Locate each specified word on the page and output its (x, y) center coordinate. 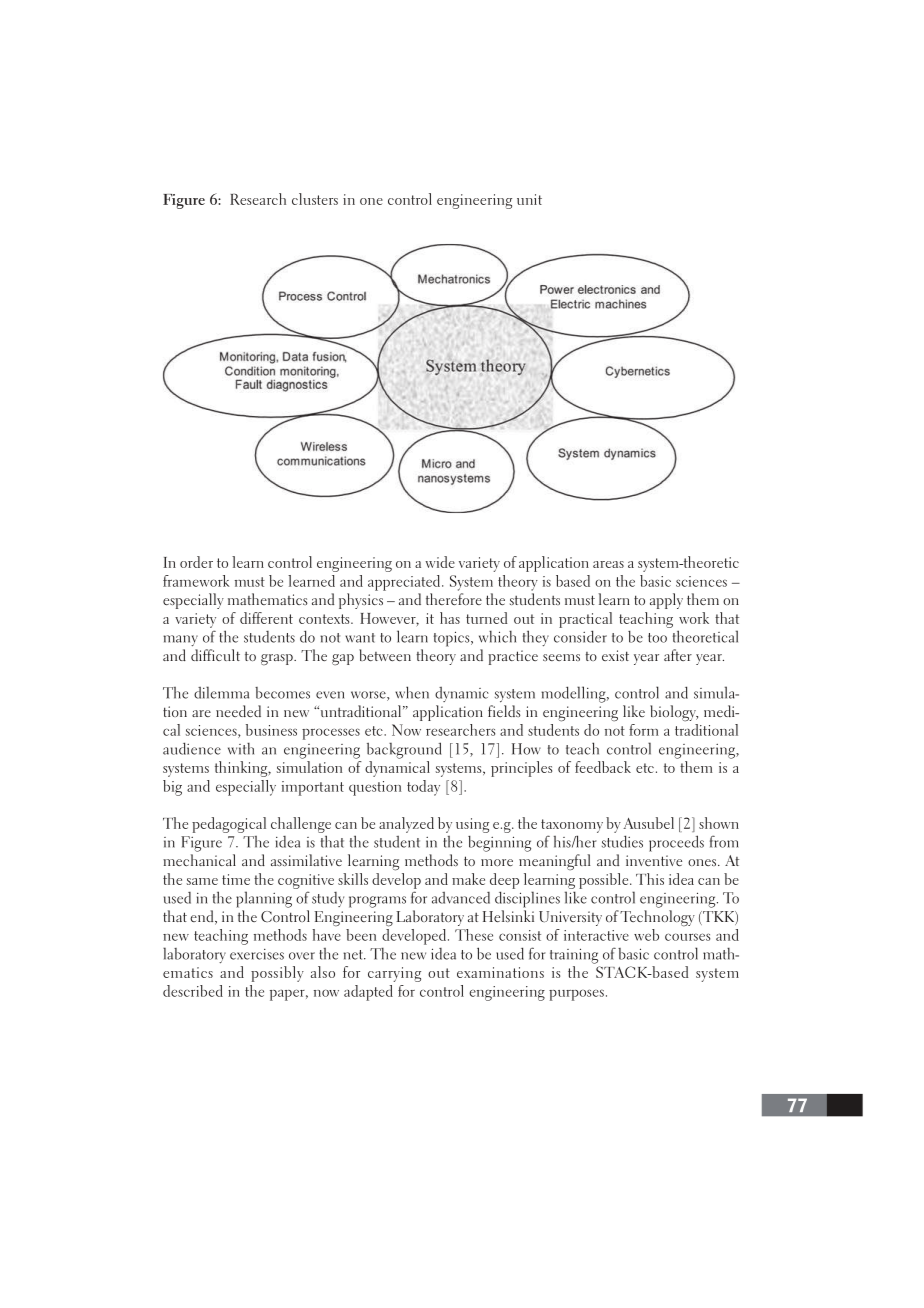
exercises (257, 954)
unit (529, 199)
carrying (394, 974)
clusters (315, 199)
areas (608, 564)
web (646, 935)
